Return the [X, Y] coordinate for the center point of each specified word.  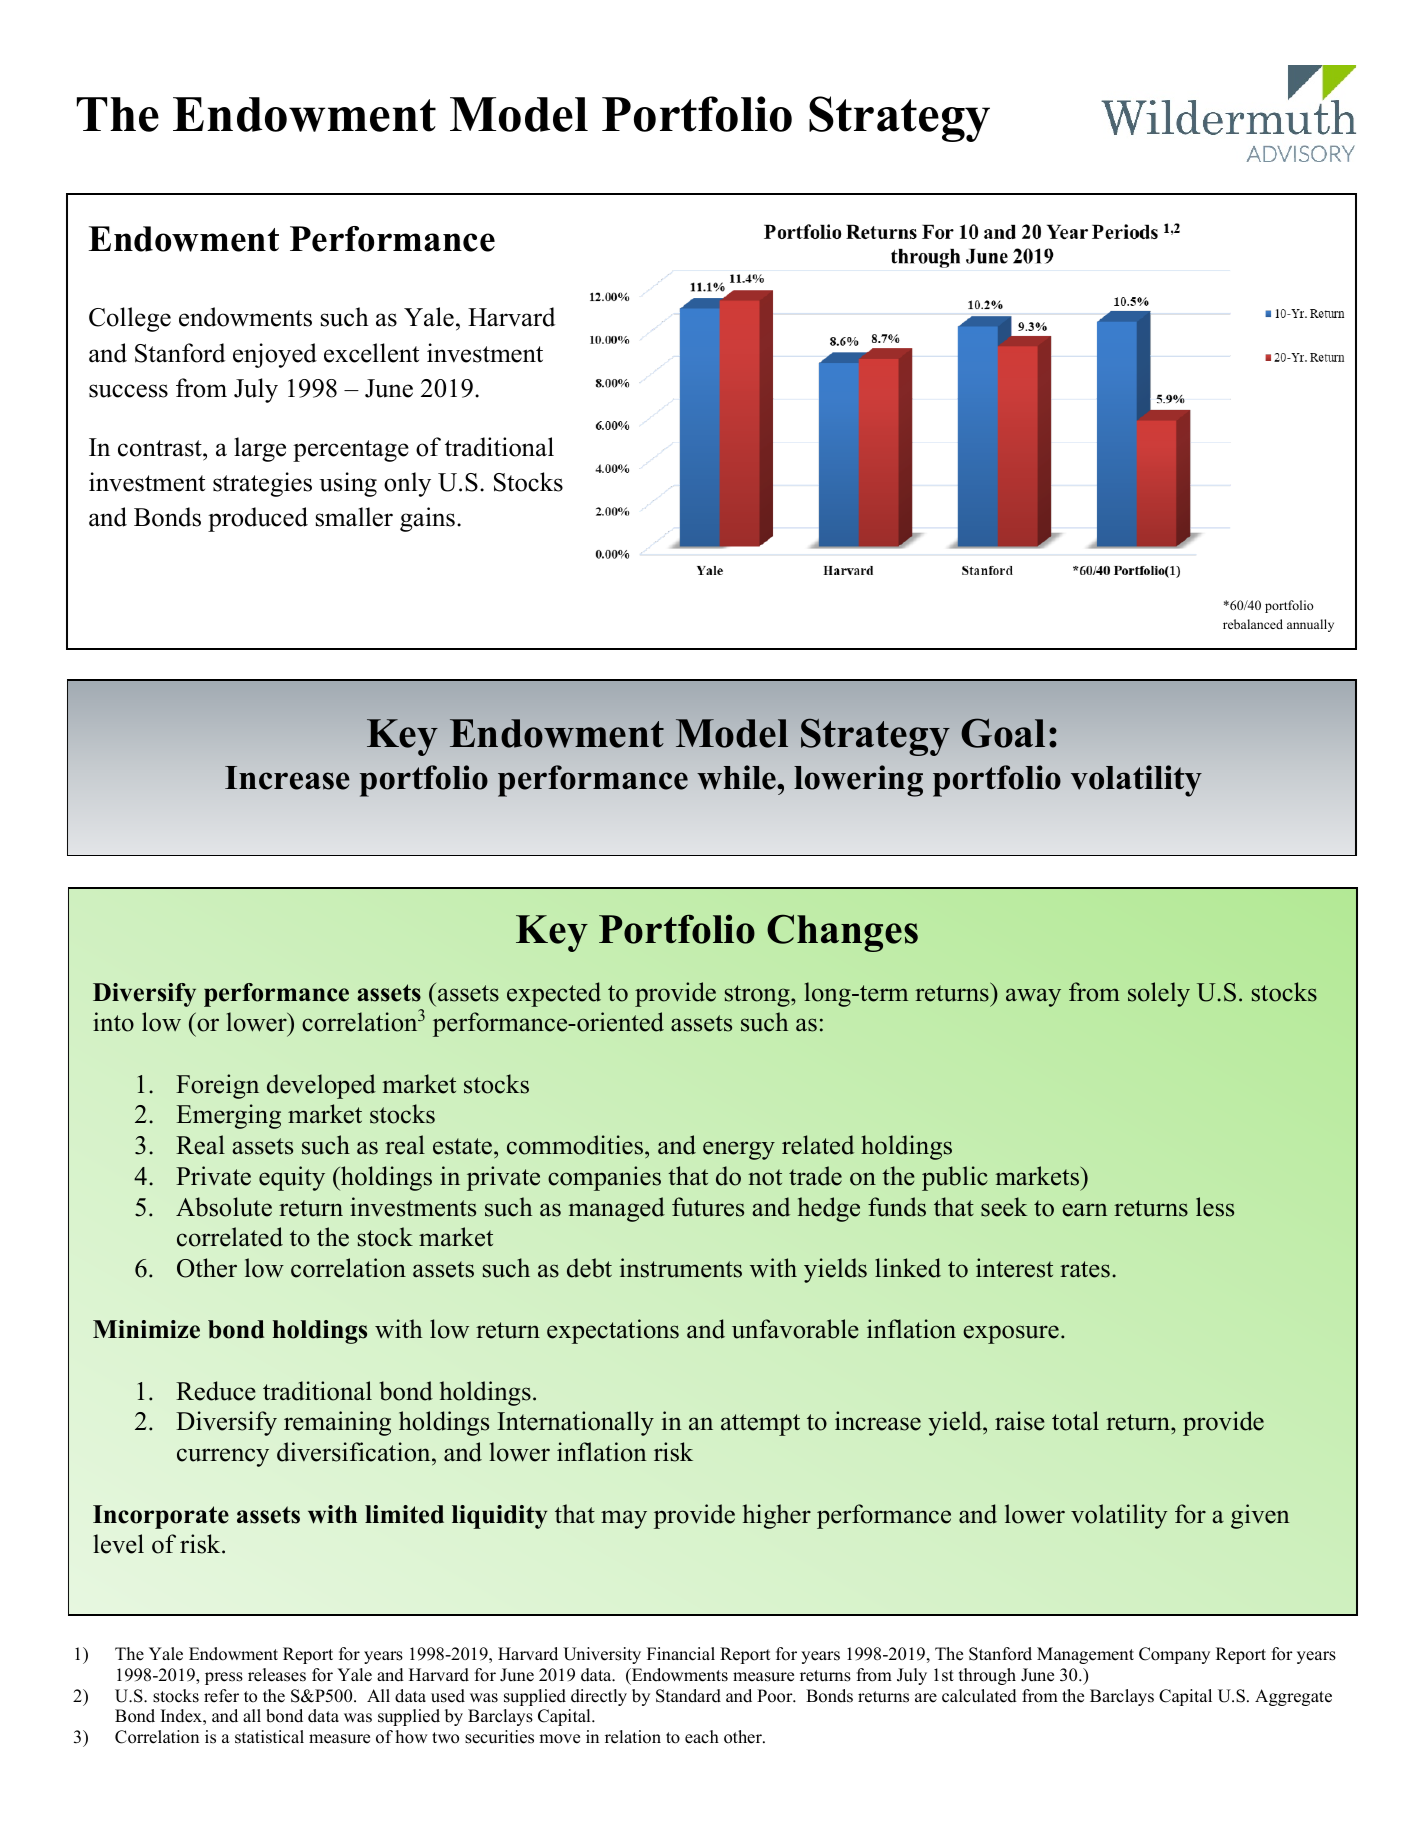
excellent [371, 353]
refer [221, 1696]
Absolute [224, 1207]
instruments [681, 1268]
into [113, 1022]
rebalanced [1253, 624]
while [737, 777]
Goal [1003, 733]
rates [1085, 1269]
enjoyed [275, 355]
